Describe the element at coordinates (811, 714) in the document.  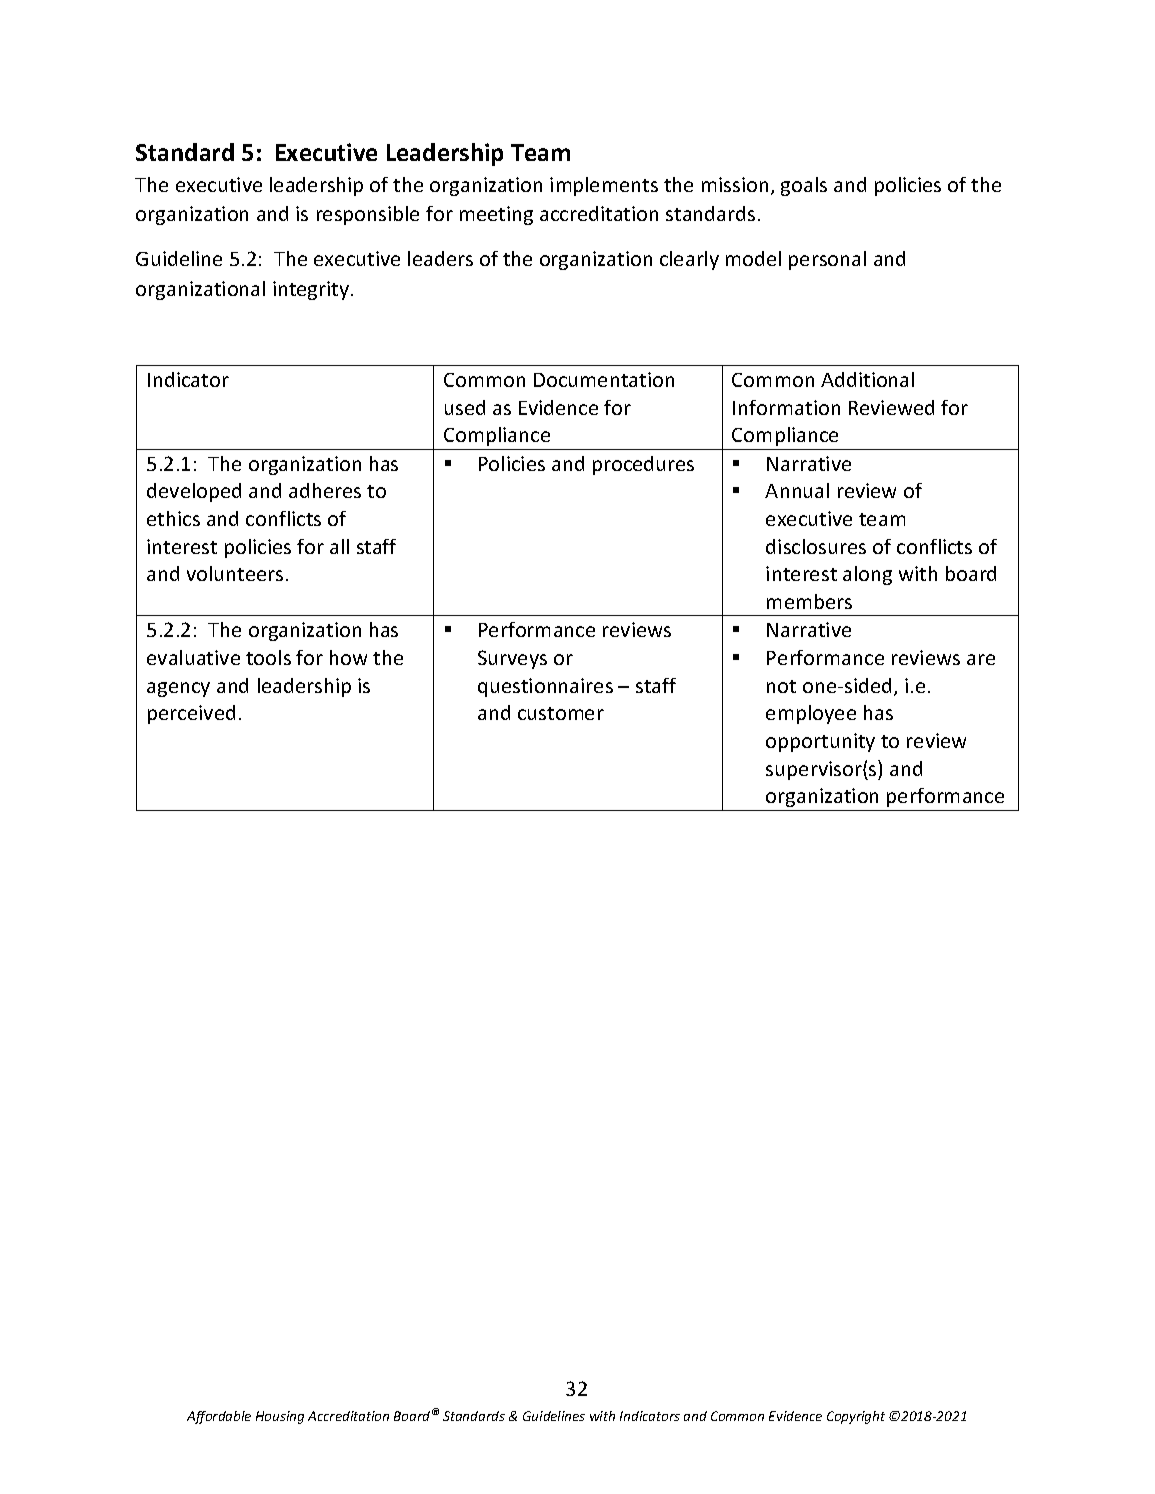
I see `employee` at that location.
